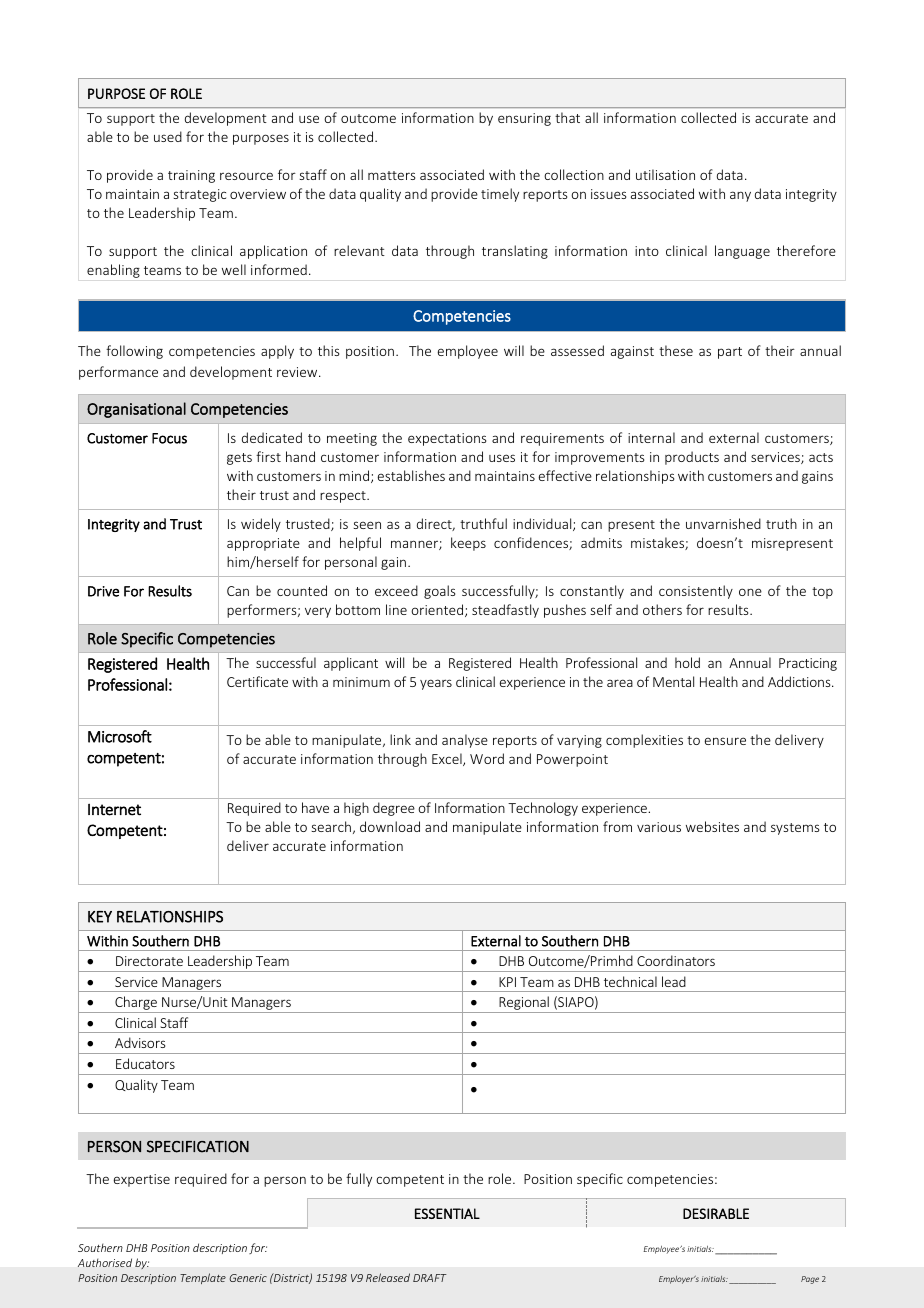  I want to click on download, so click(390, 826).
